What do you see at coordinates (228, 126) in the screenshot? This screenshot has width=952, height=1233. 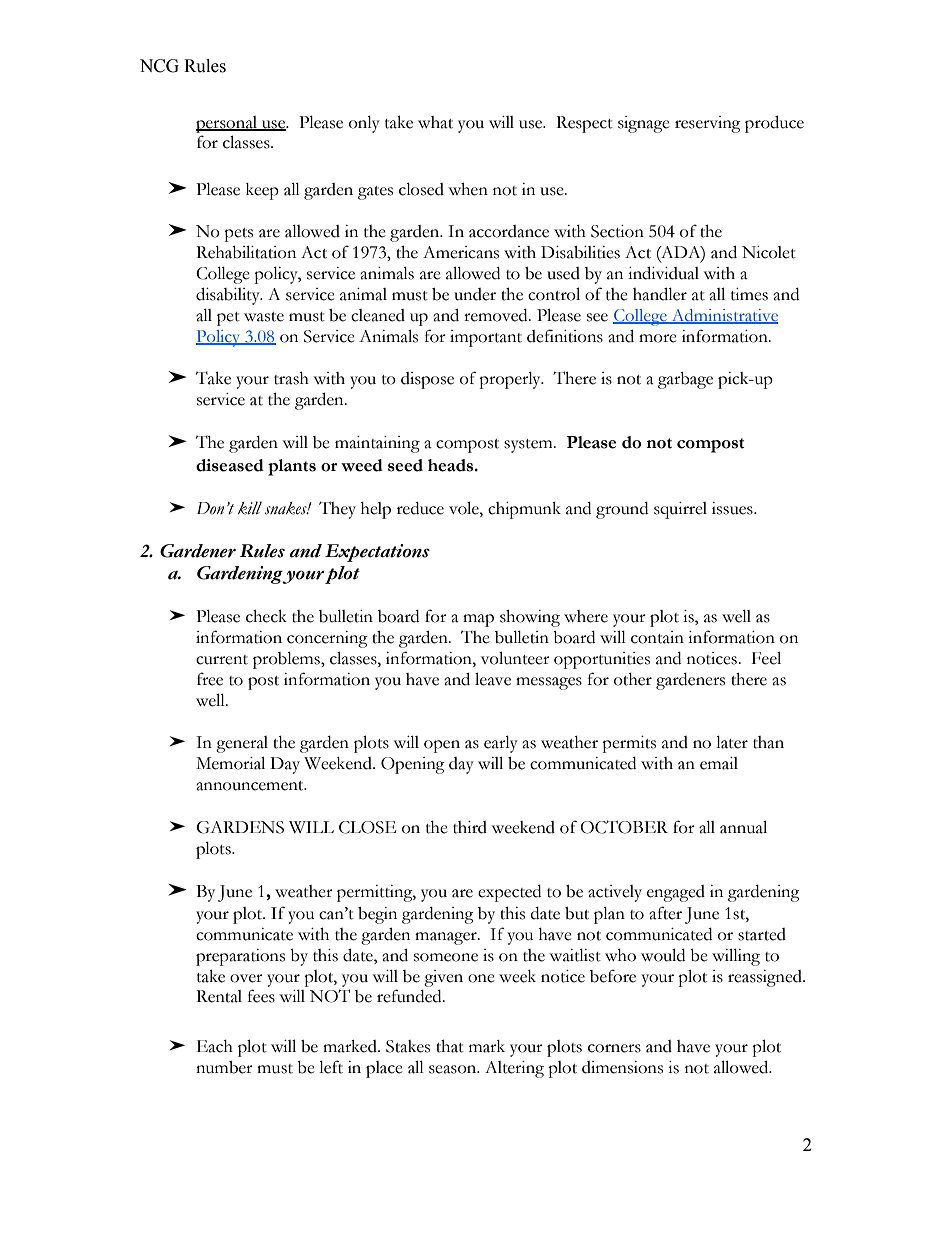 I see `personal` at bounding box center [228, 126].
